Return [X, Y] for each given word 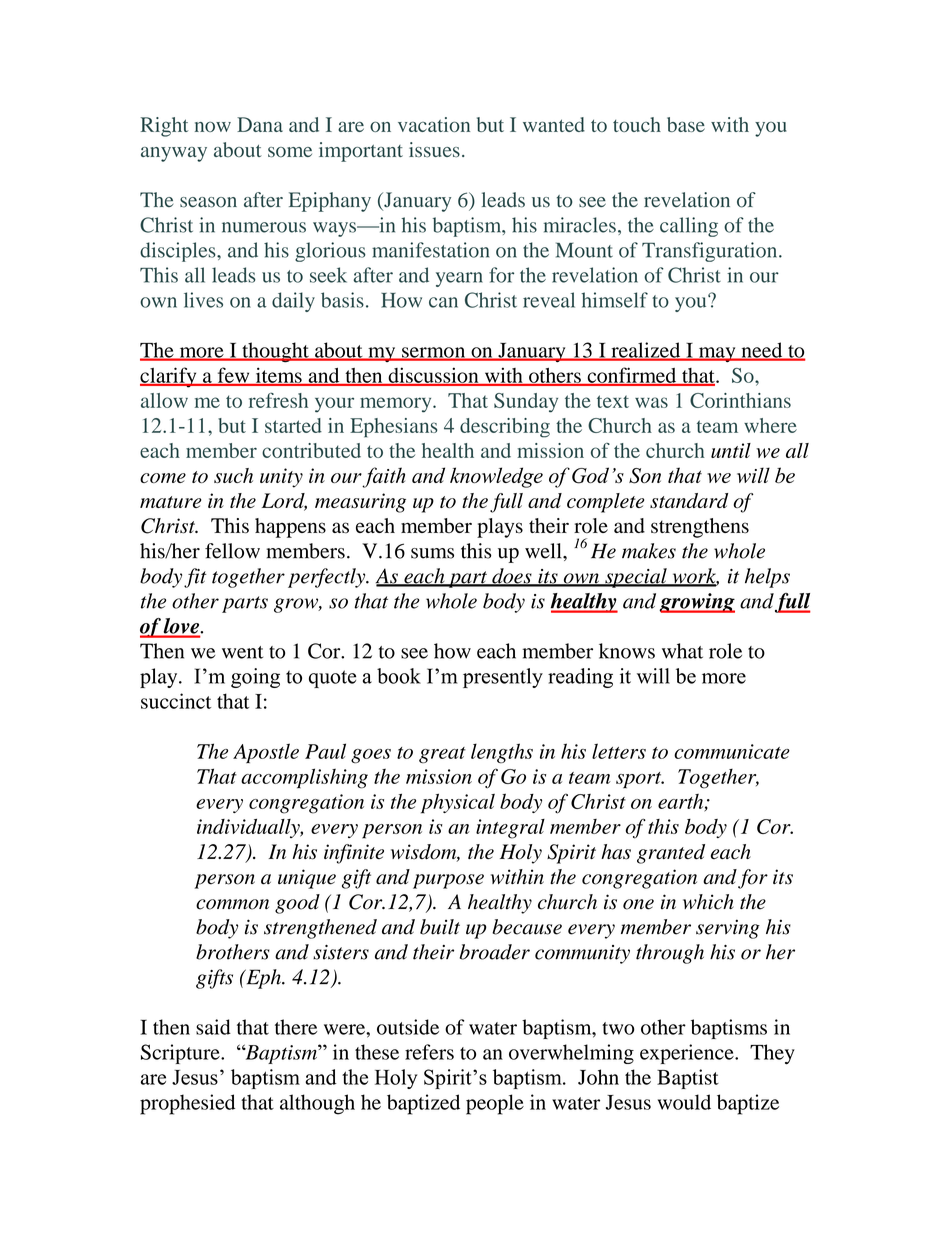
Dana [260, 124]
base [686, 124]
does [512, 577]
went [242, 652]
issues [434, 149]
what [682, 651]
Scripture [181, 1054]
